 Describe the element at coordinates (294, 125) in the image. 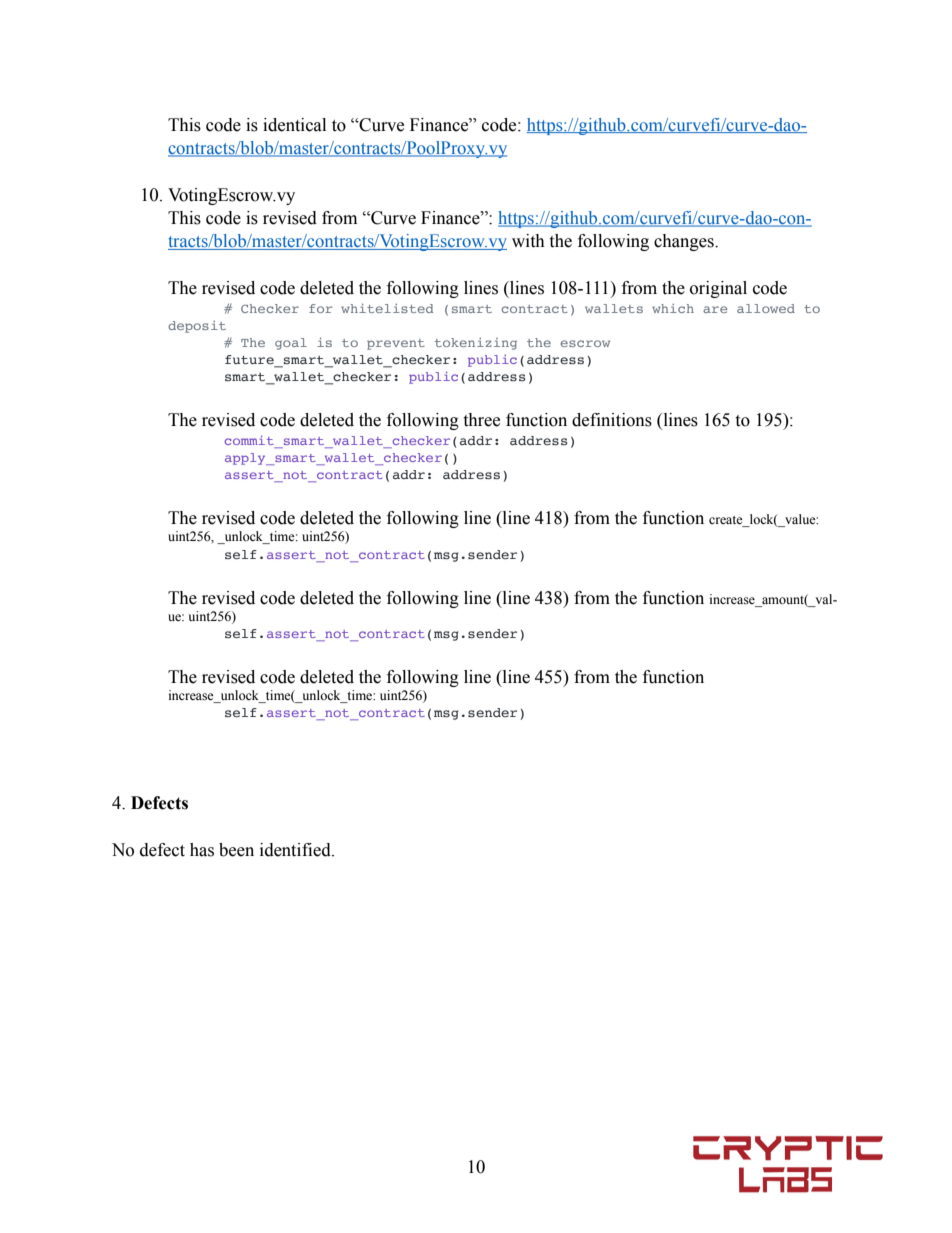

I see `identical` at that location.
